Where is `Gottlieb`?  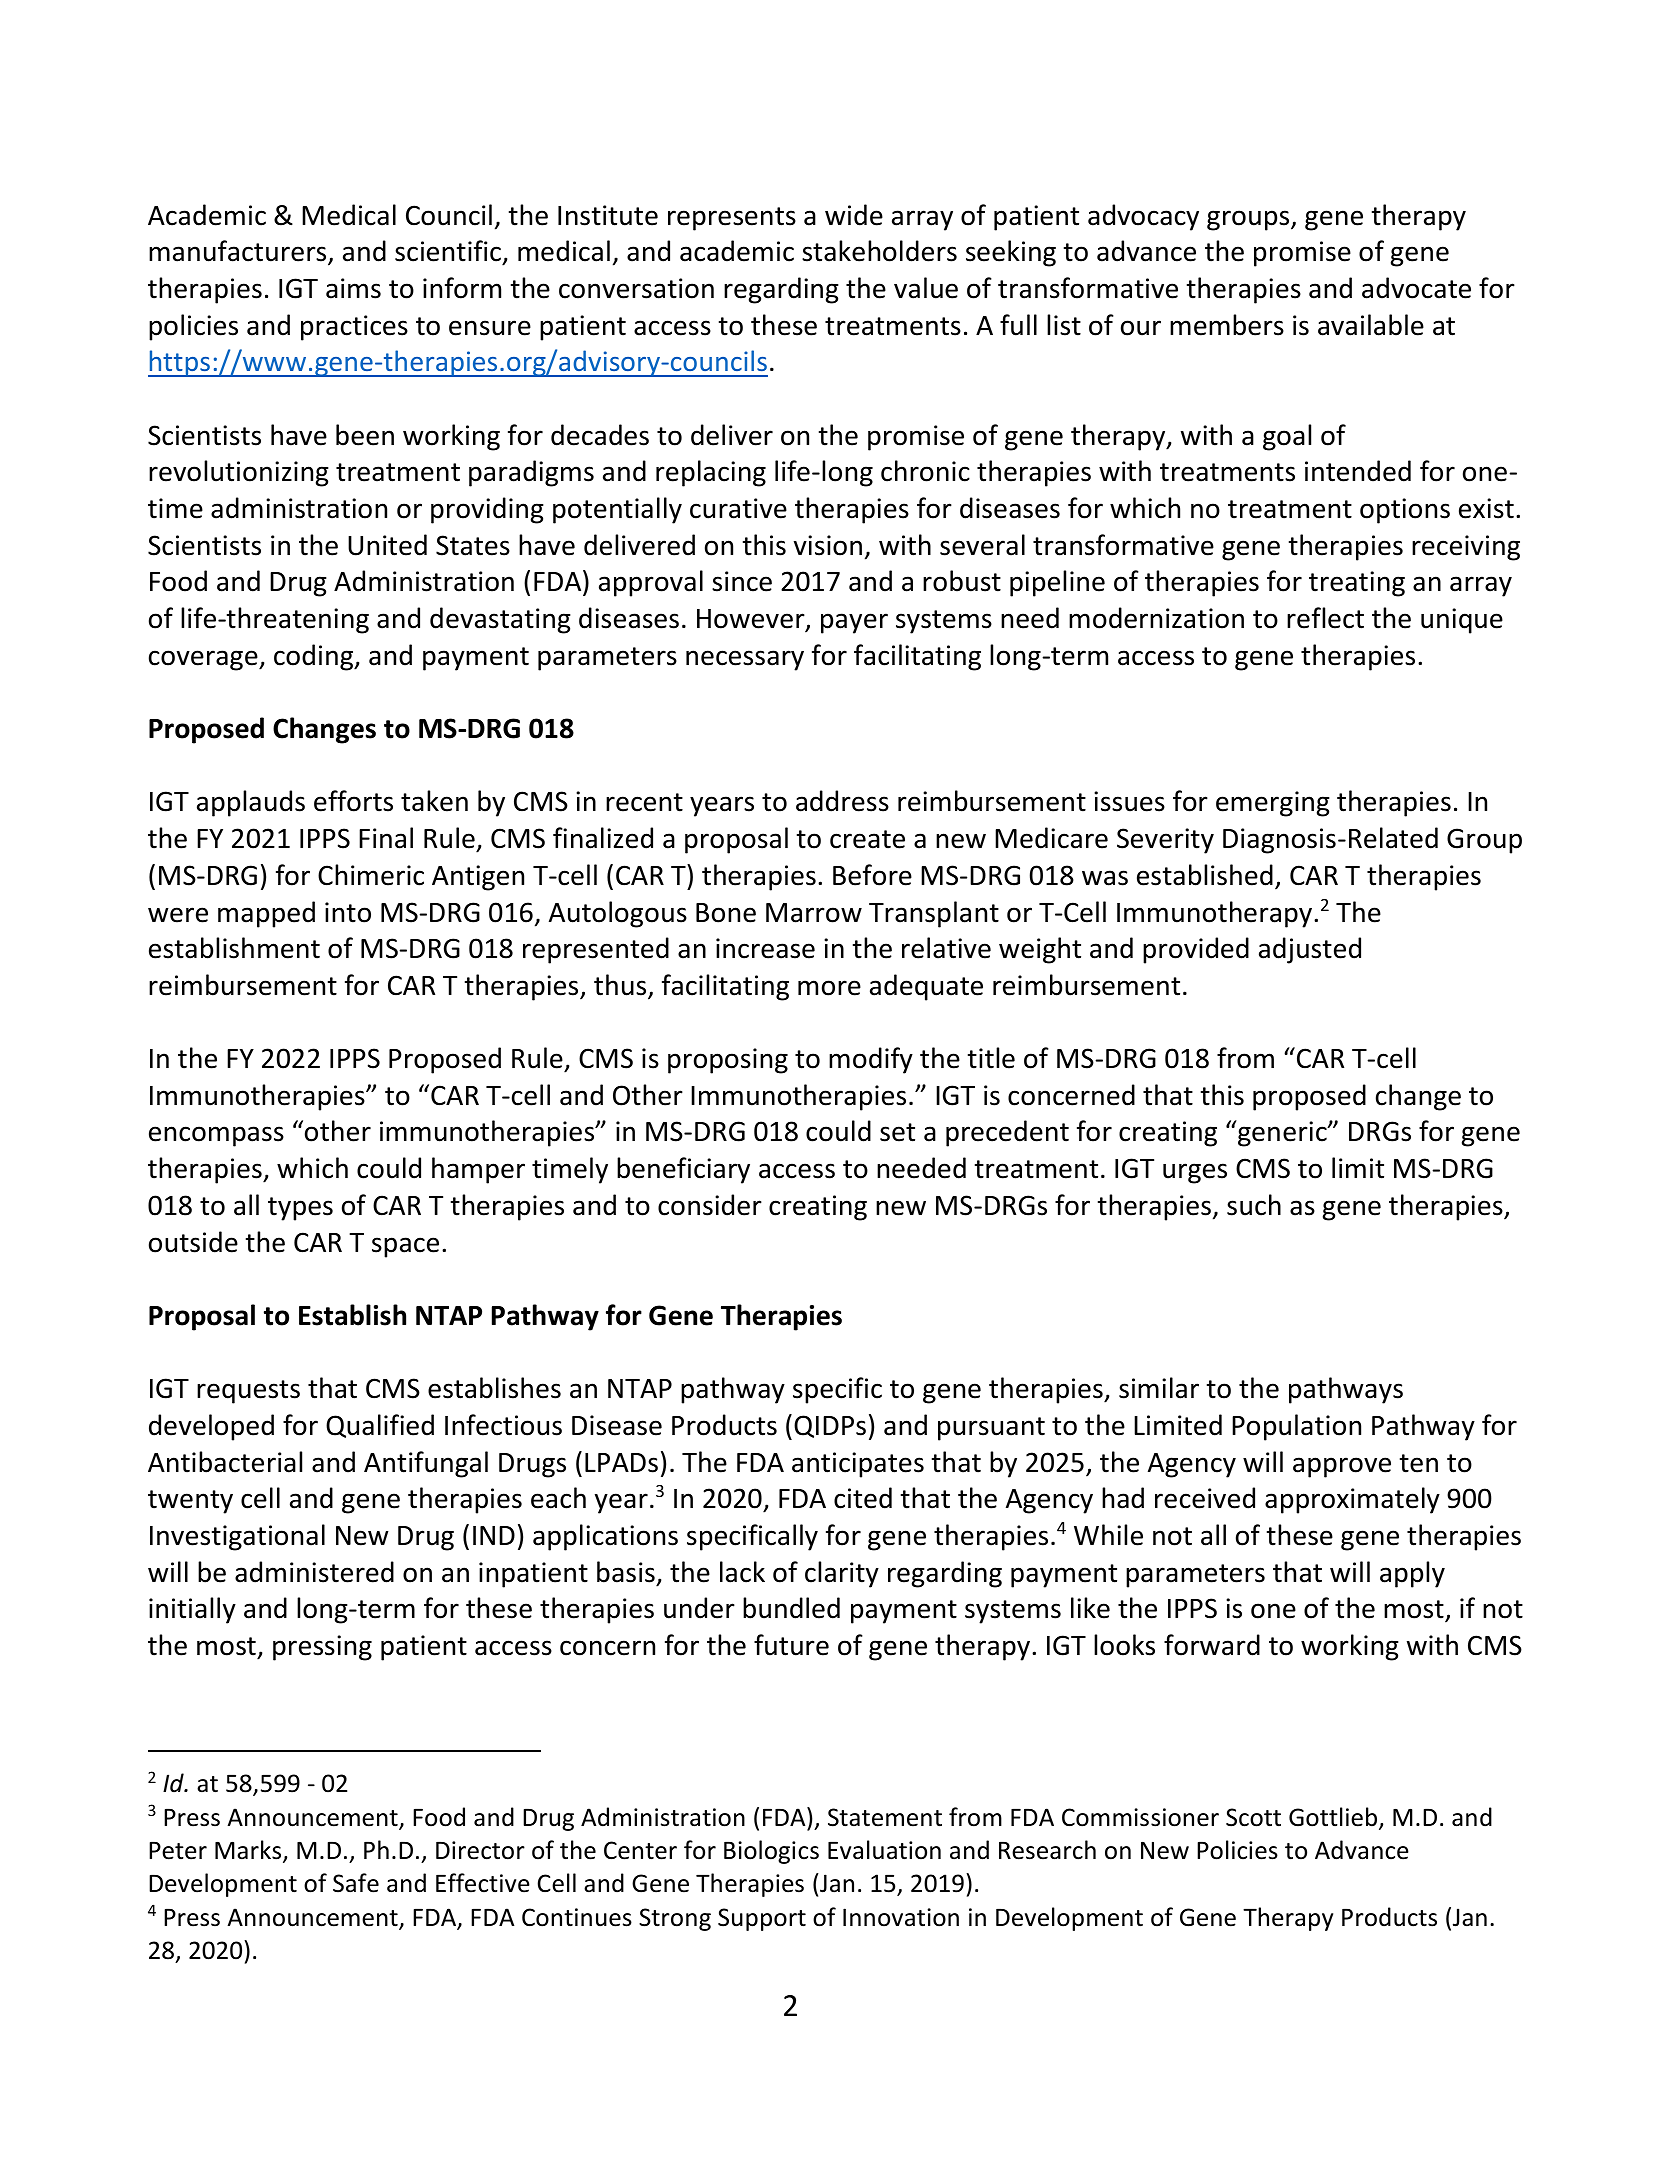 Gottlieb is located at coordinates (1334, 1818).
